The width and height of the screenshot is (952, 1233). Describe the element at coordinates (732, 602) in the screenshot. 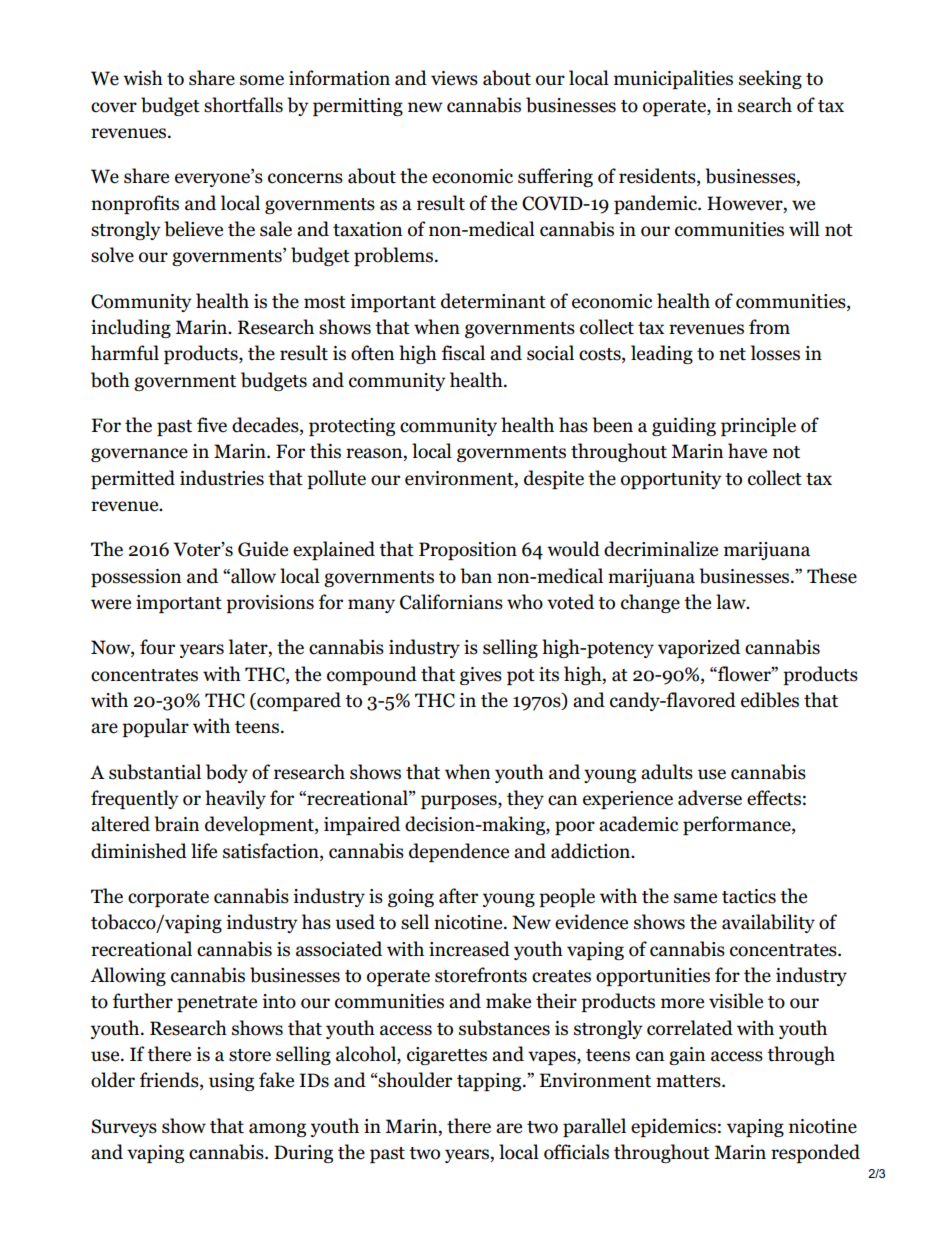

I see `law` at that location.
